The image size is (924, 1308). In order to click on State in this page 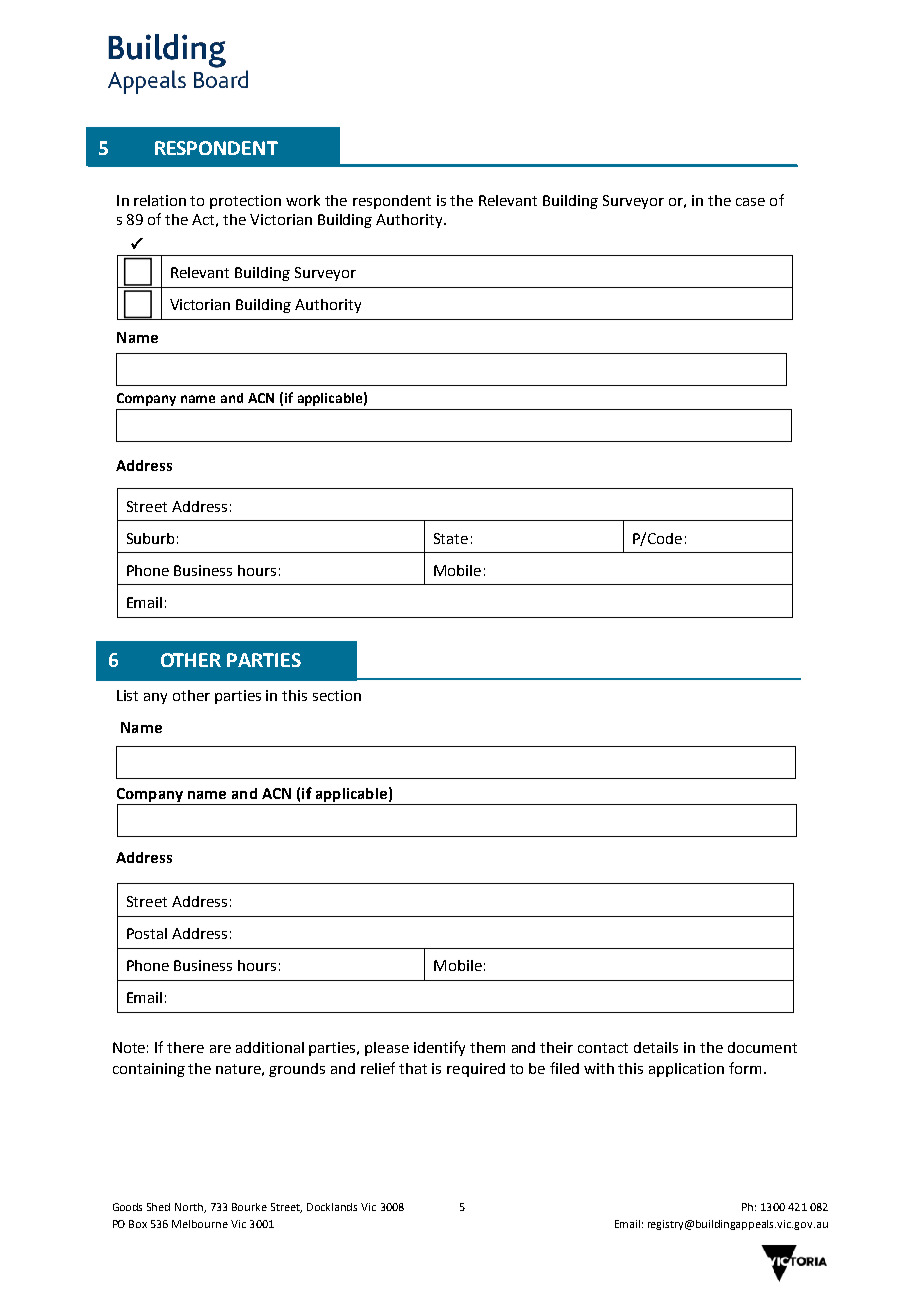, I will do `click(451, 538)`.
